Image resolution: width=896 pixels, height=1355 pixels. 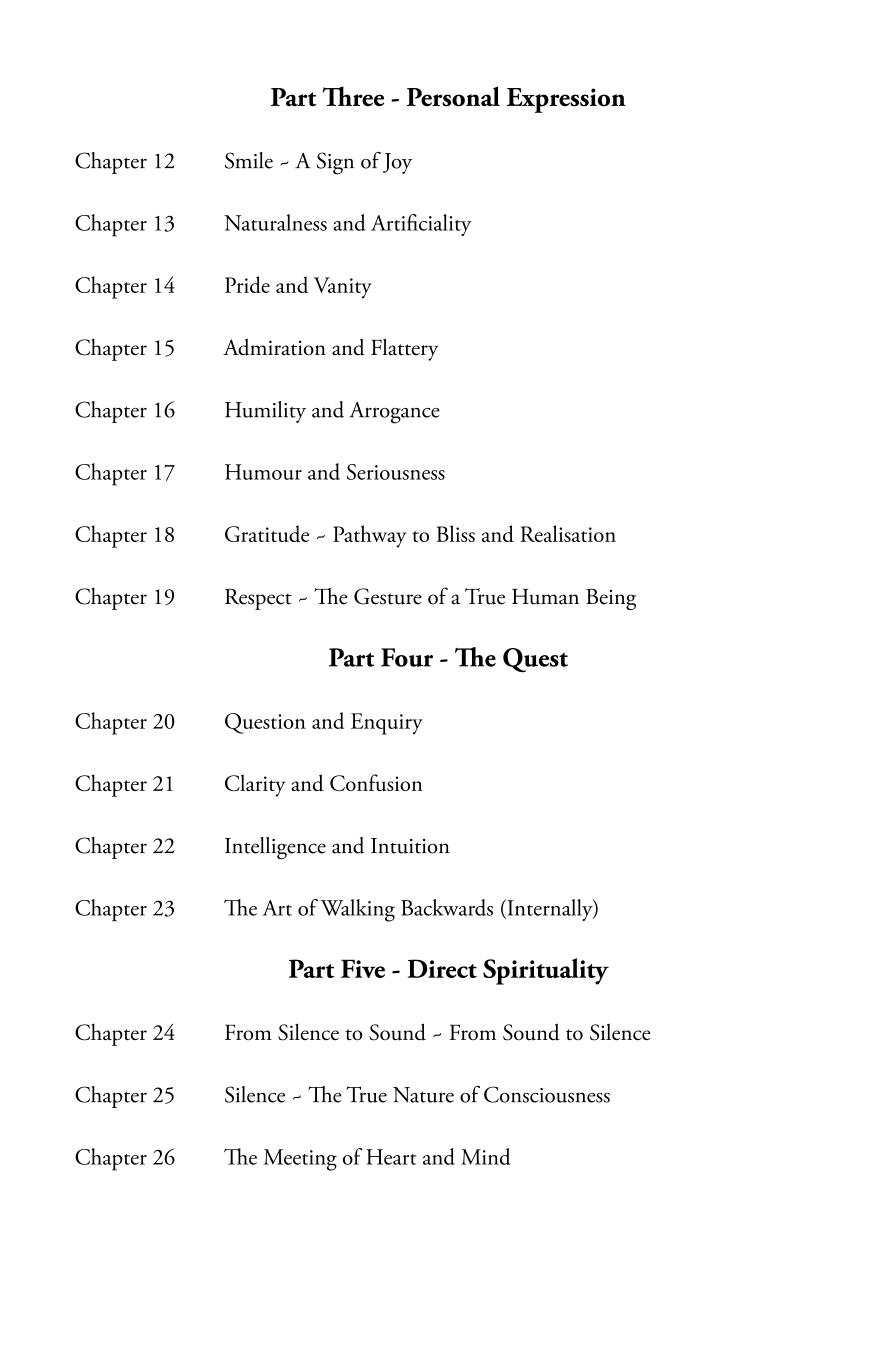 What do you see at coordinates (391, 1157) in the screenshot?
I see `Heart` at bounding box center [391, 1157].
